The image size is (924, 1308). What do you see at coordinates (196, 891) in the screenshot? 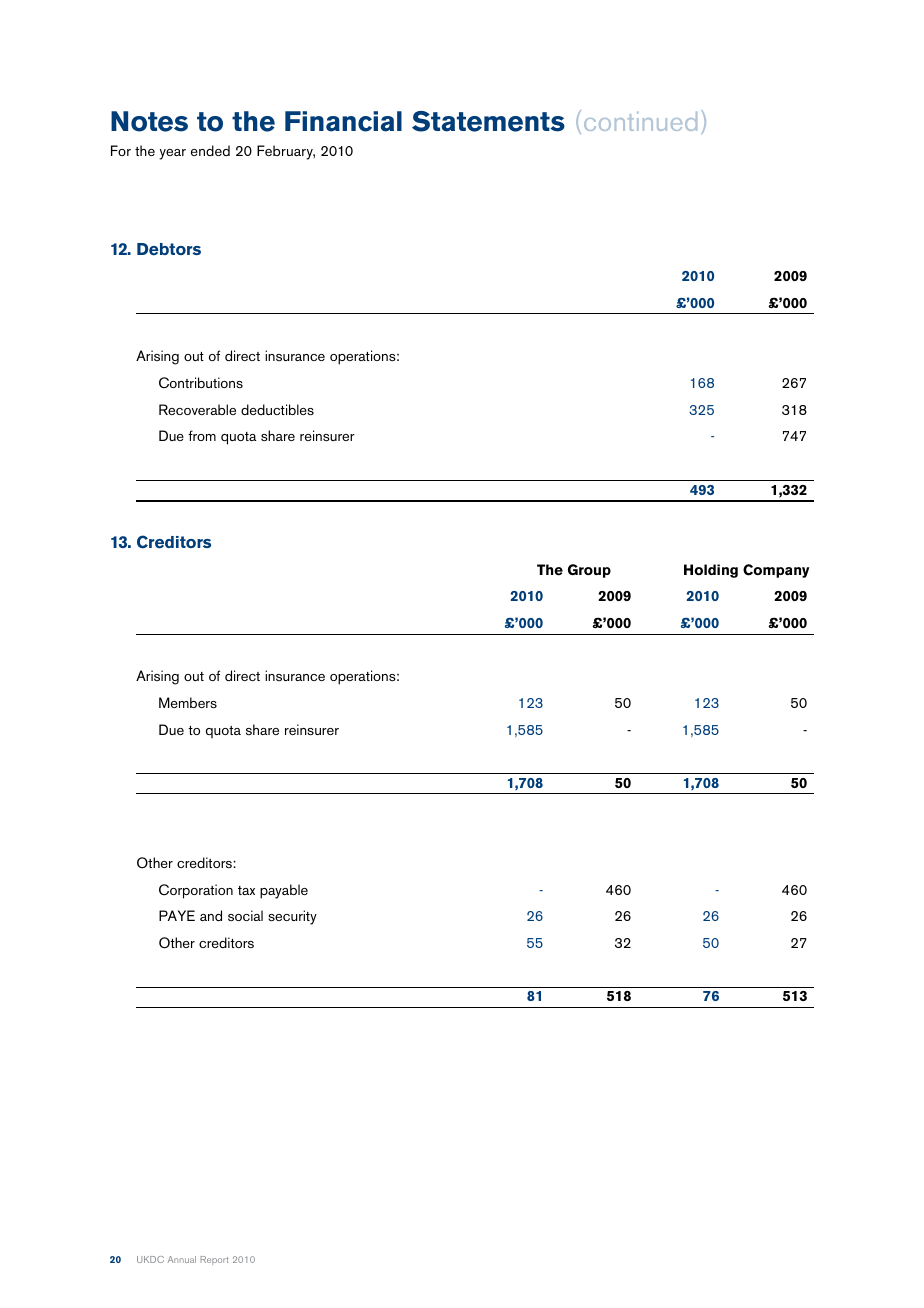
I see `Corporation` at bounding box center [196, 891].
